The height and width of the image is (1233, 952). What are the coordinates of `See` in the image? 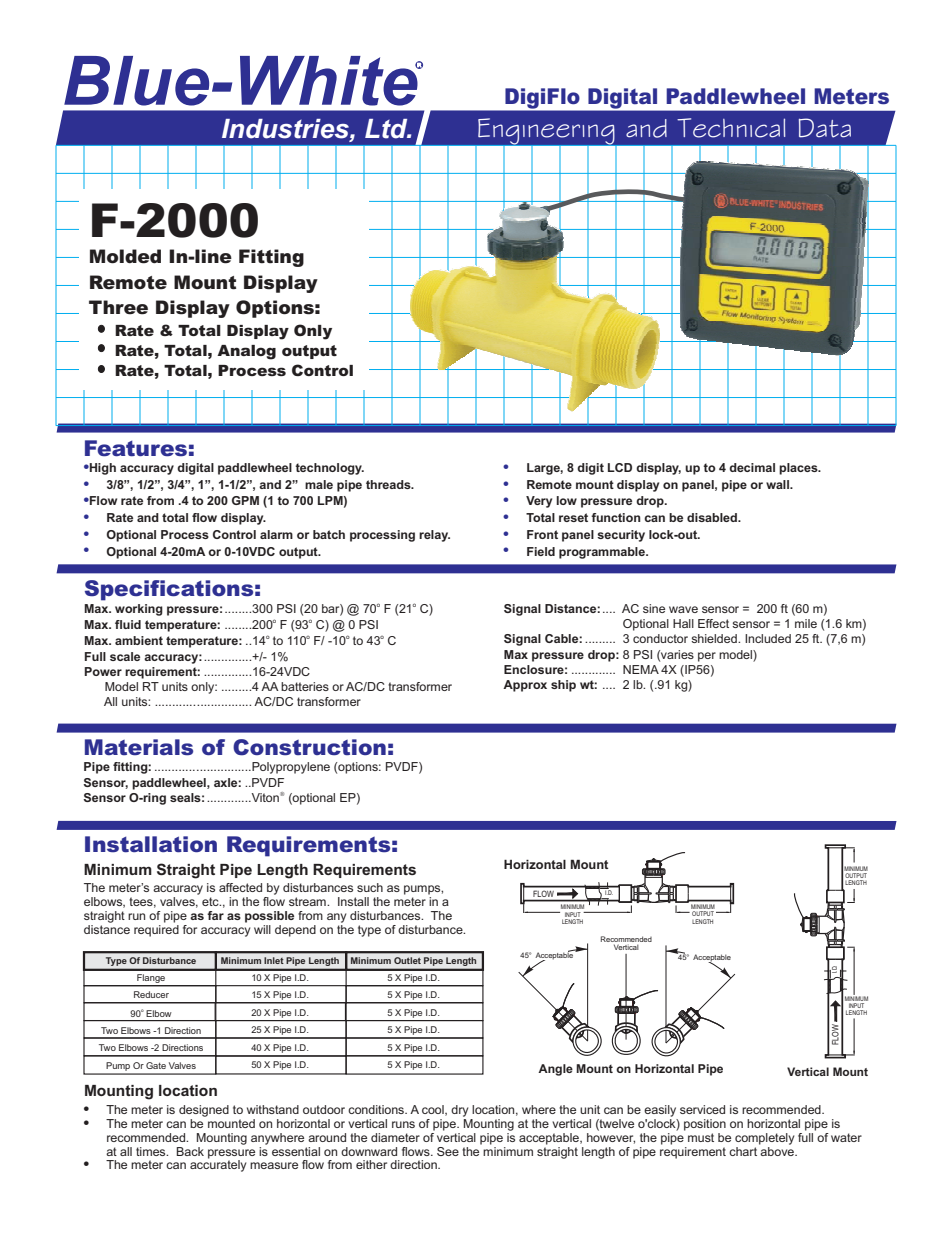 It's located at (448, 1151).
